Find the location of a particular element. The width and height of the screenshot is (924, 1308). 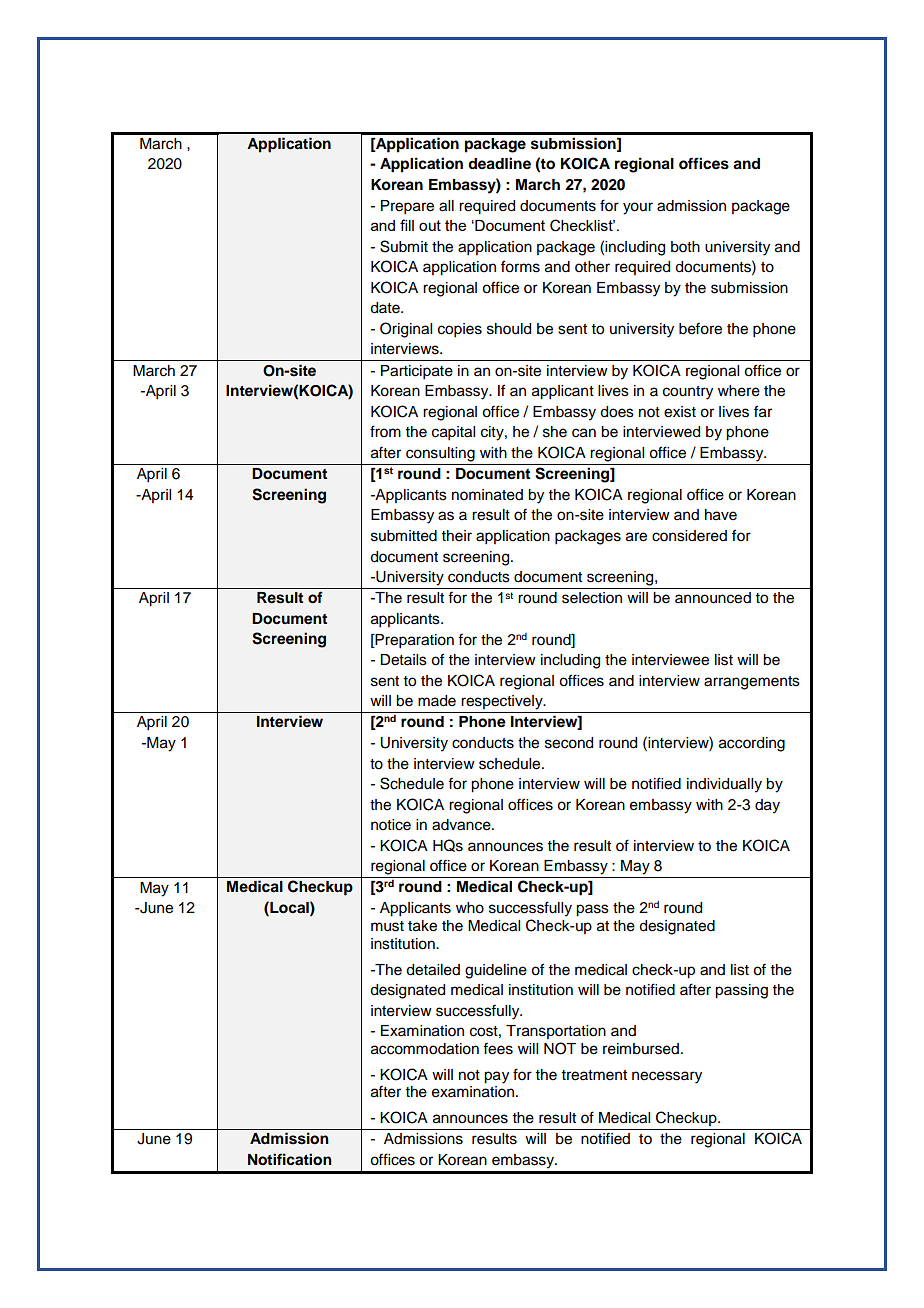

pay is located at coordinates (496, 1077).
